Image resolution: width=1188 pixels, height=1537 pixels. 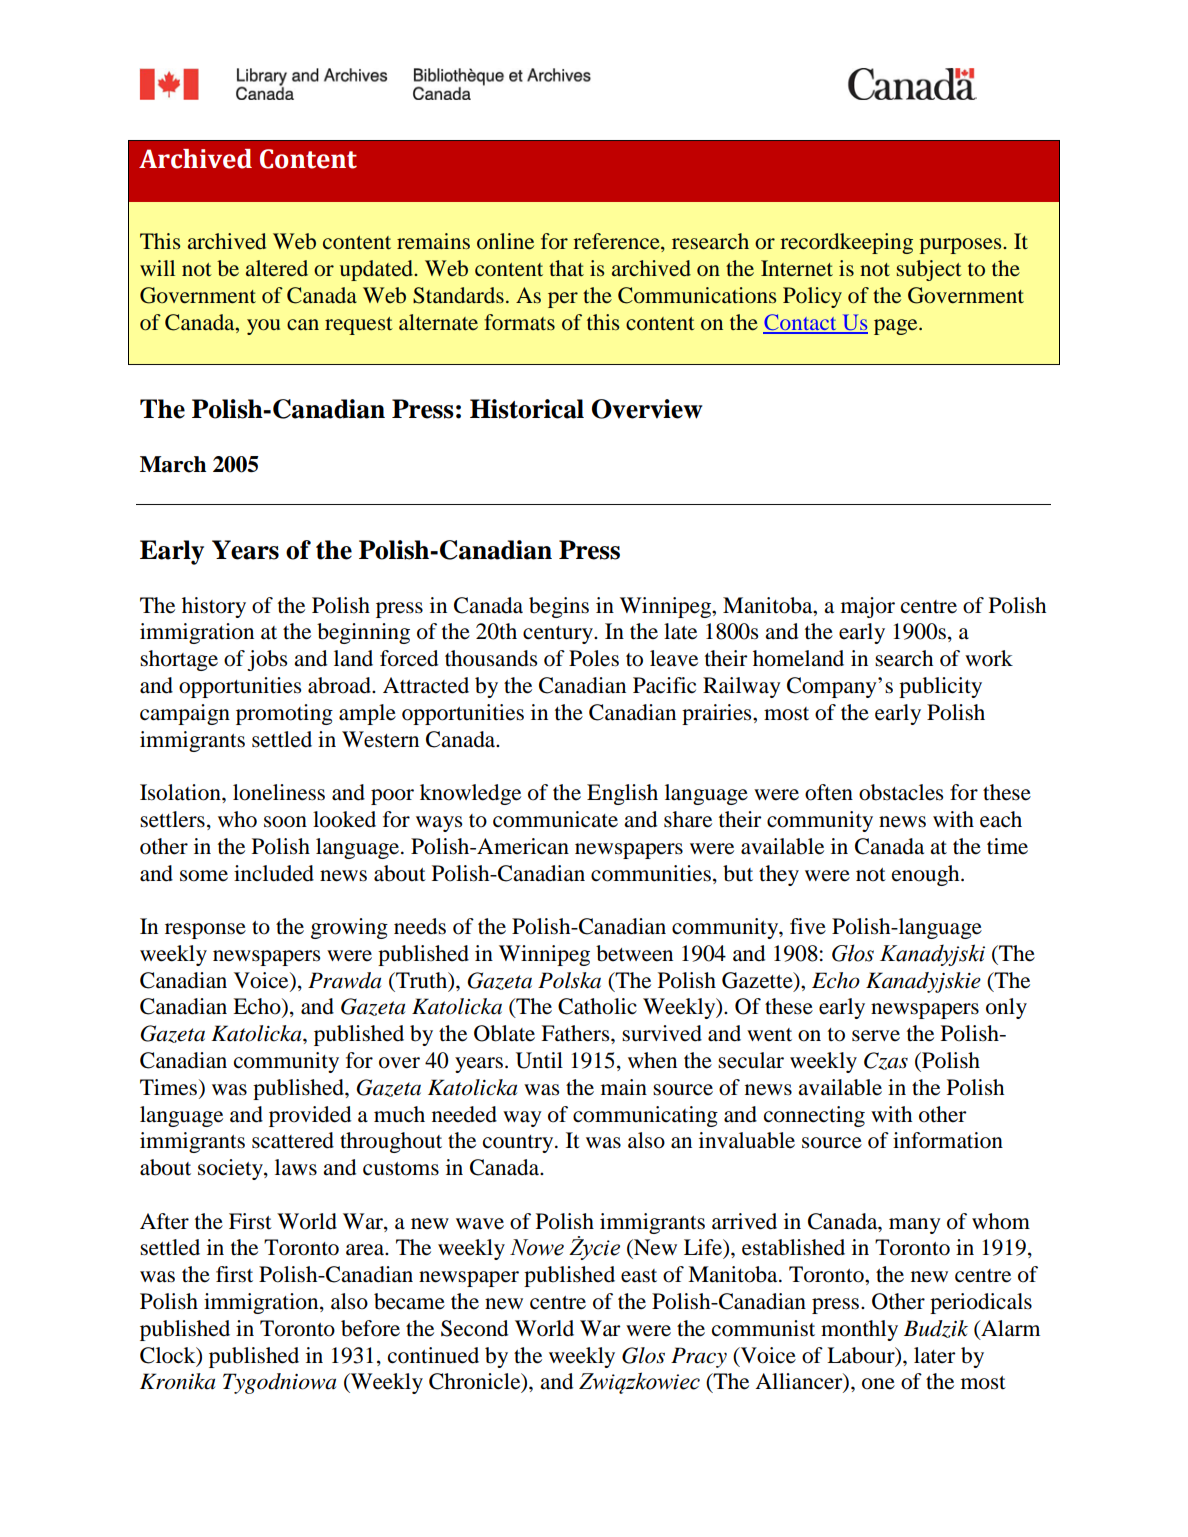 I want to click on English, so click(x=622, y=794).
